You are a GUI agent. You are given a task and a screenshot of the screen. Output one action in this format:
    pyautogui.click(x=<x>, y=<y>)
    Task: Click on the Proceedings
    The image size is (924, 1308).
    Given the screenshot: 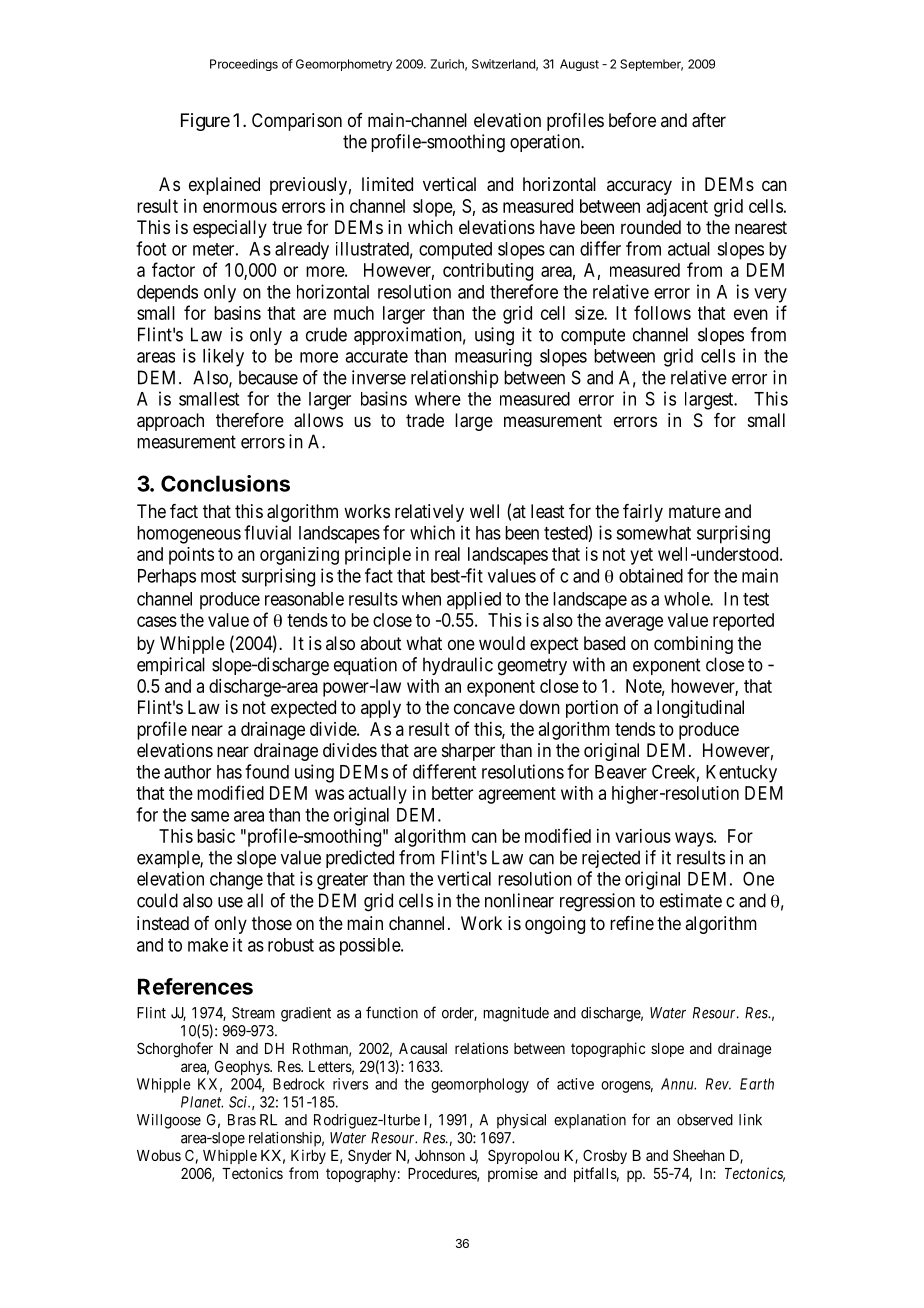 What is the action you would take?
    pyautogui.click(x=244, y=65)
